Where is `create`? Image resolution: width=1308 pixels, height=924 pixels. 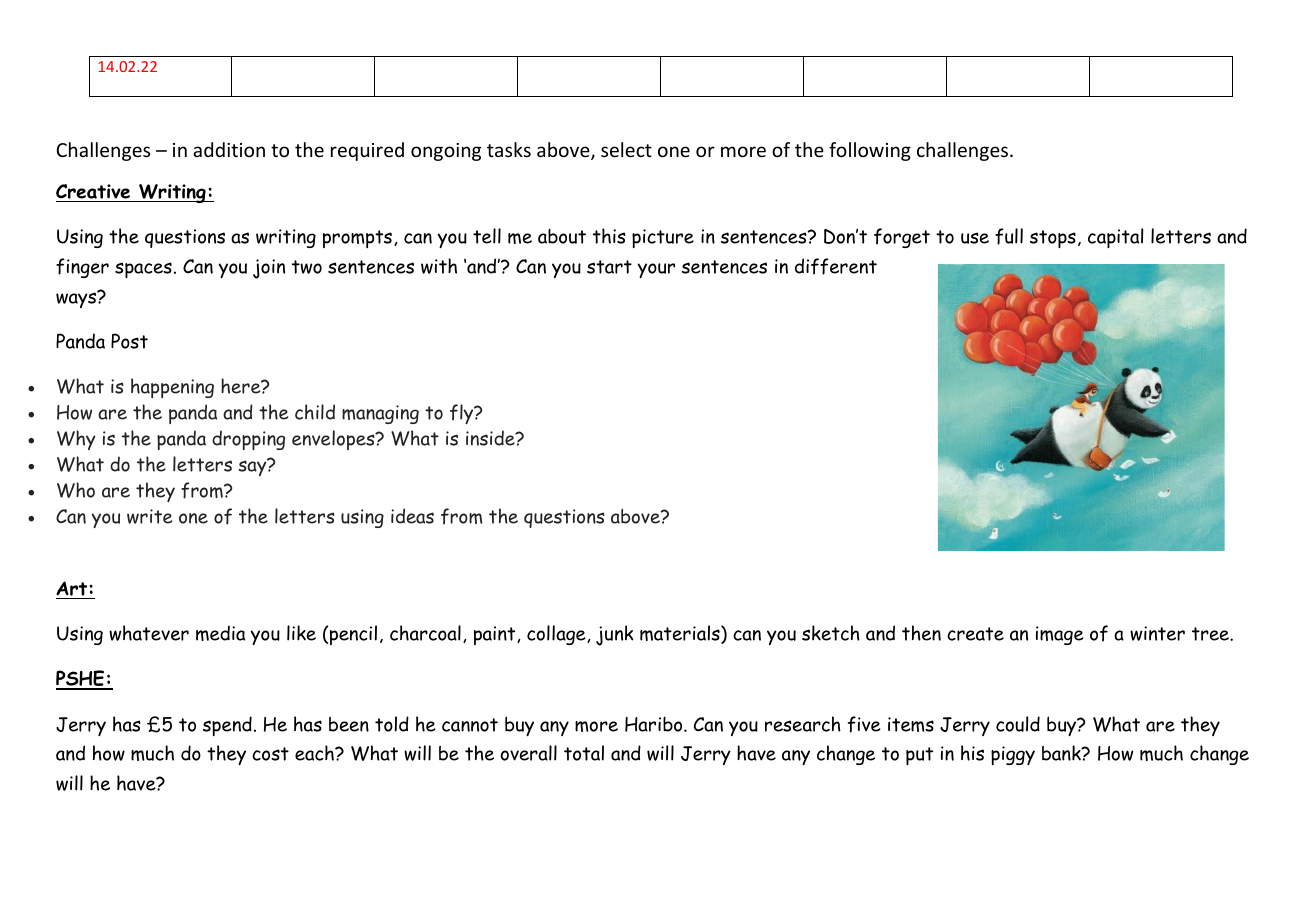 create is located at coordinates (975, 634).
